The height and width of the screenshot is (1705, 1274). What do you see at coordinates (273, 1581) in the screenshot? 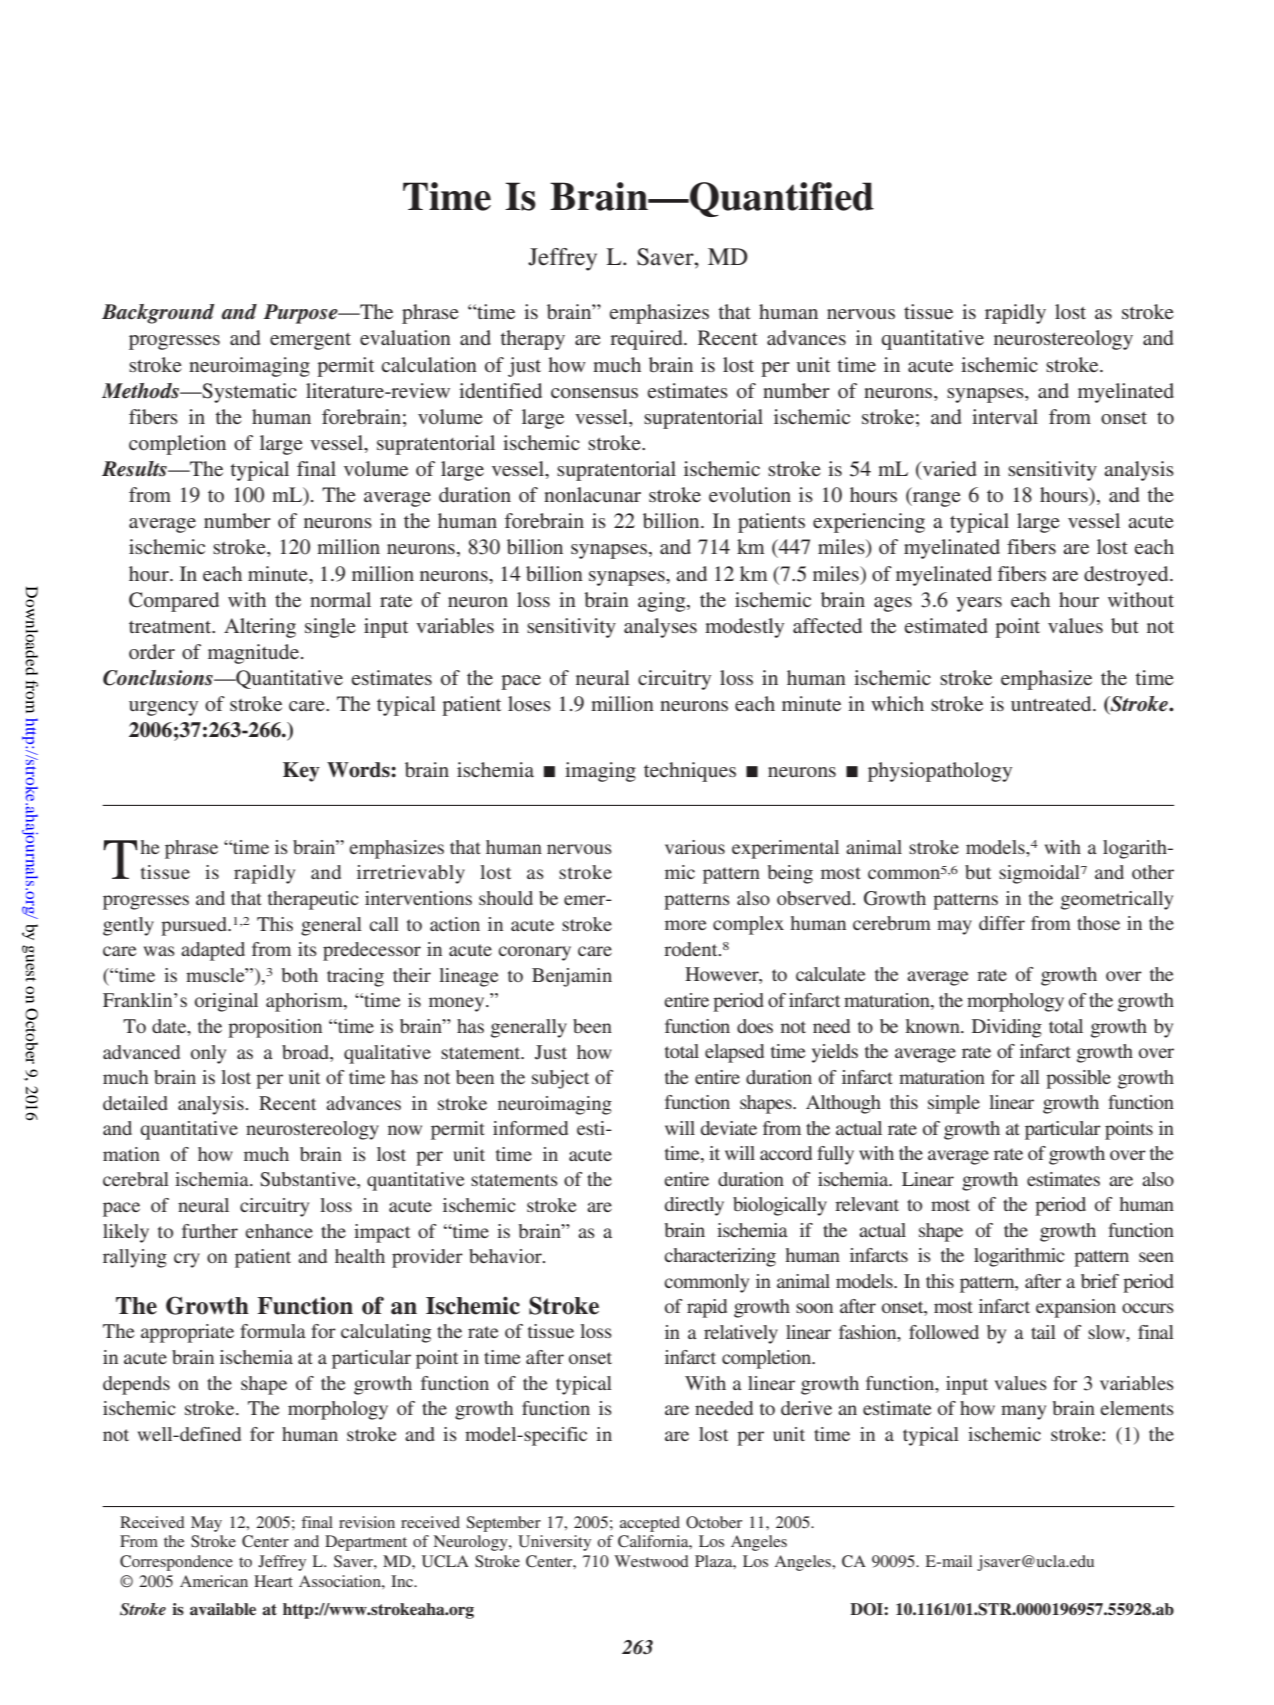
I see `Heart` at bounding box center [273, 1581].
